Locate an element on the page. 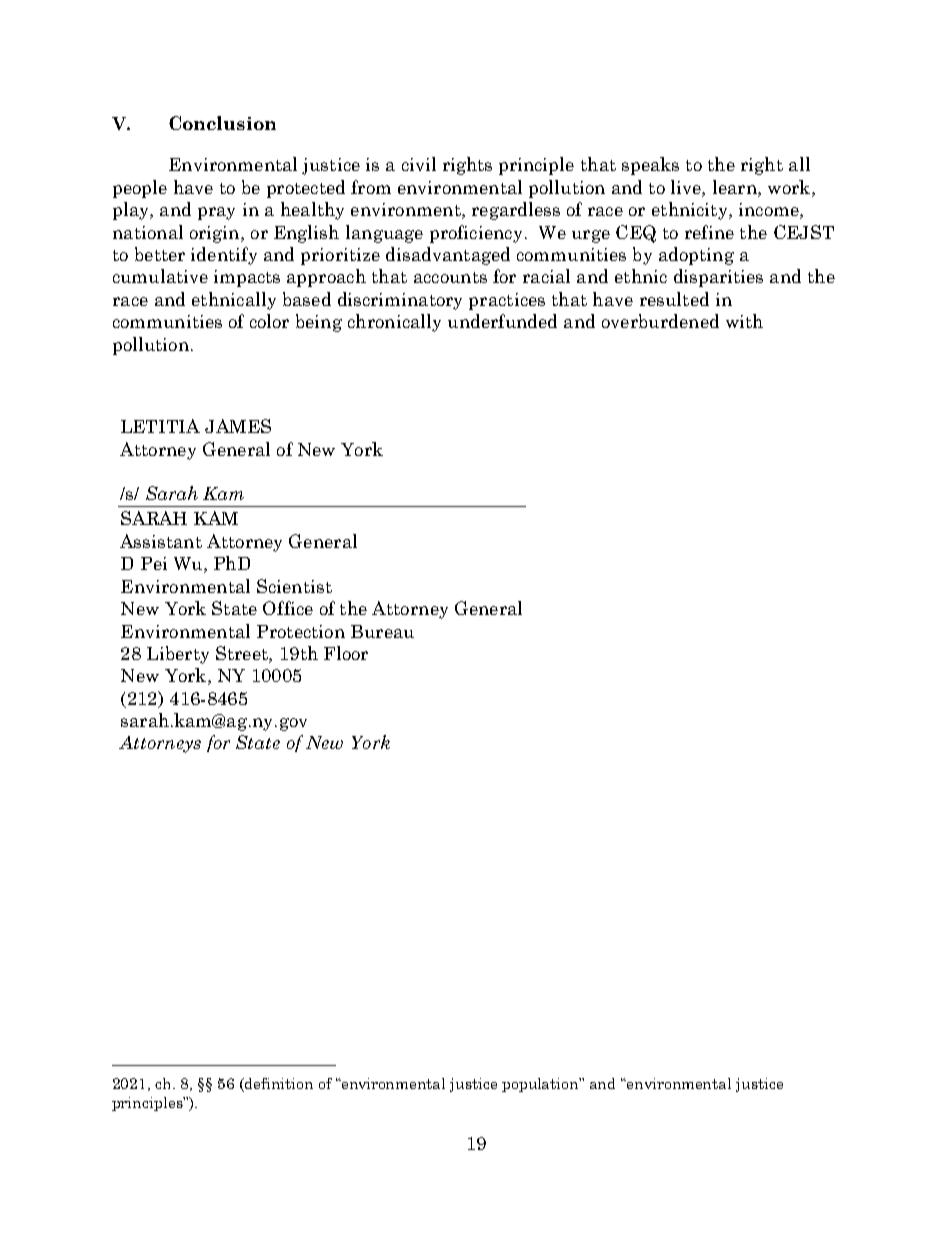  live is located at coordinates (687, 187).
